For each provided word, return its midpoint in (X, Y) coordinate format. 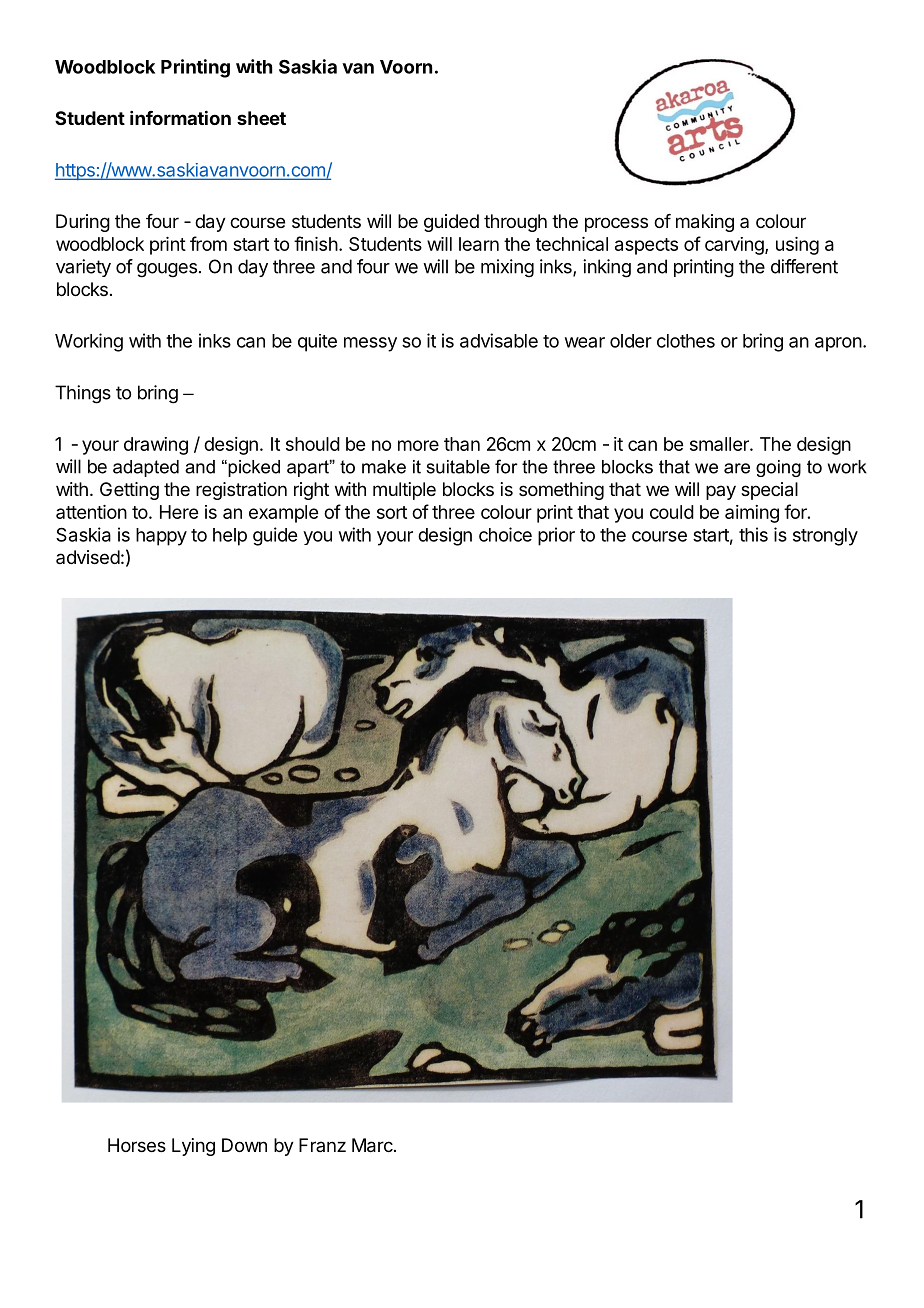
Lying (193, 1147)
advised (88, 557)
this (753, 534)
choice (505, 534)
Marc (372, 1145)
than (462, 444)
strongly (825, 537)
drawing (156, 446)
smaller (720, 444)
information (180, 117)
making (705, 223)
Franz (322, 1145)
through (515, 223)
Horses (137, 1145)
